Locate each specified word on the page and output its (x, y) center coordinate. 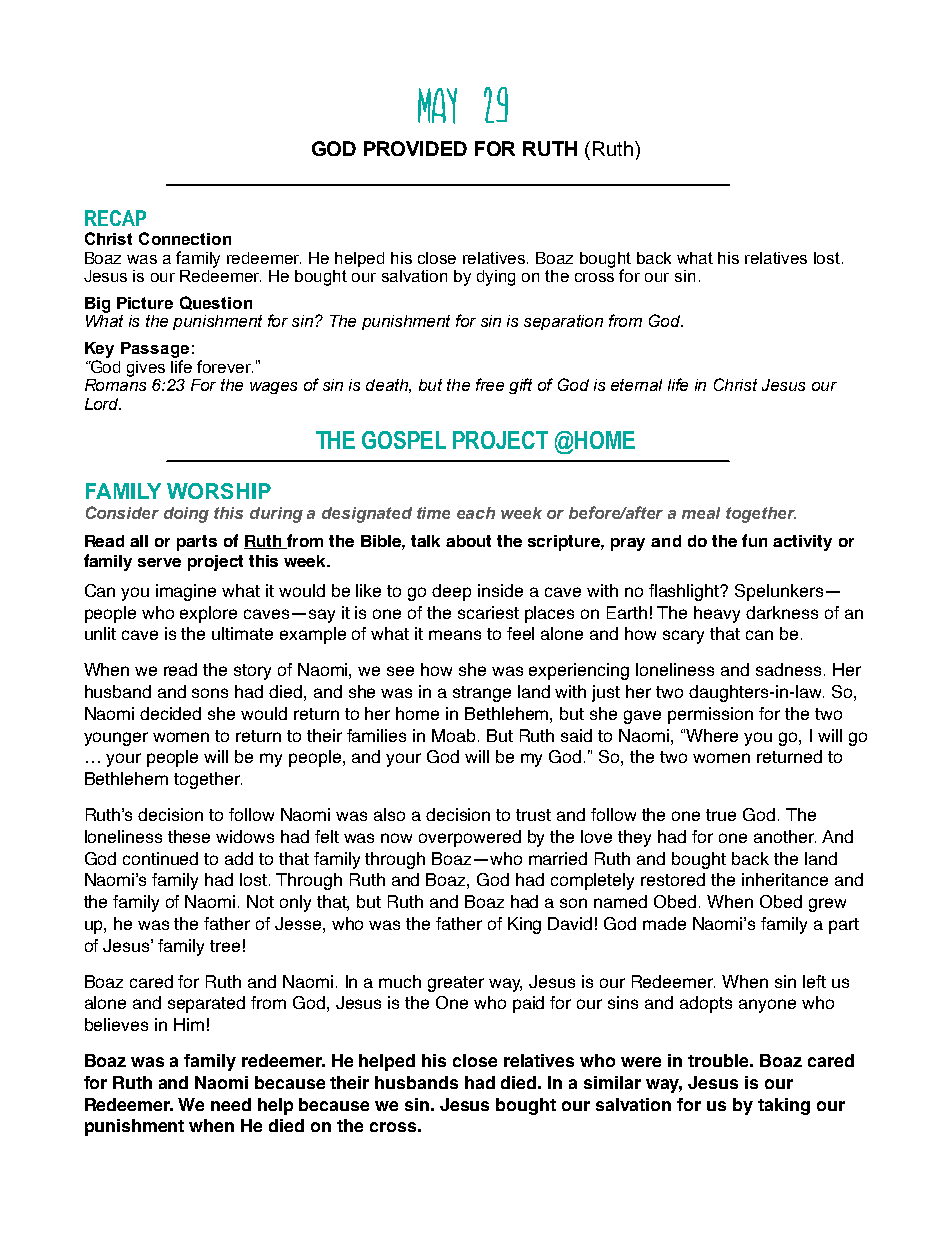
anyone (767, 1006)
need (231, 1104)
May (437, 106)
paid (528, 1004)
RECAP (115, 218)
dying (496, 278)
